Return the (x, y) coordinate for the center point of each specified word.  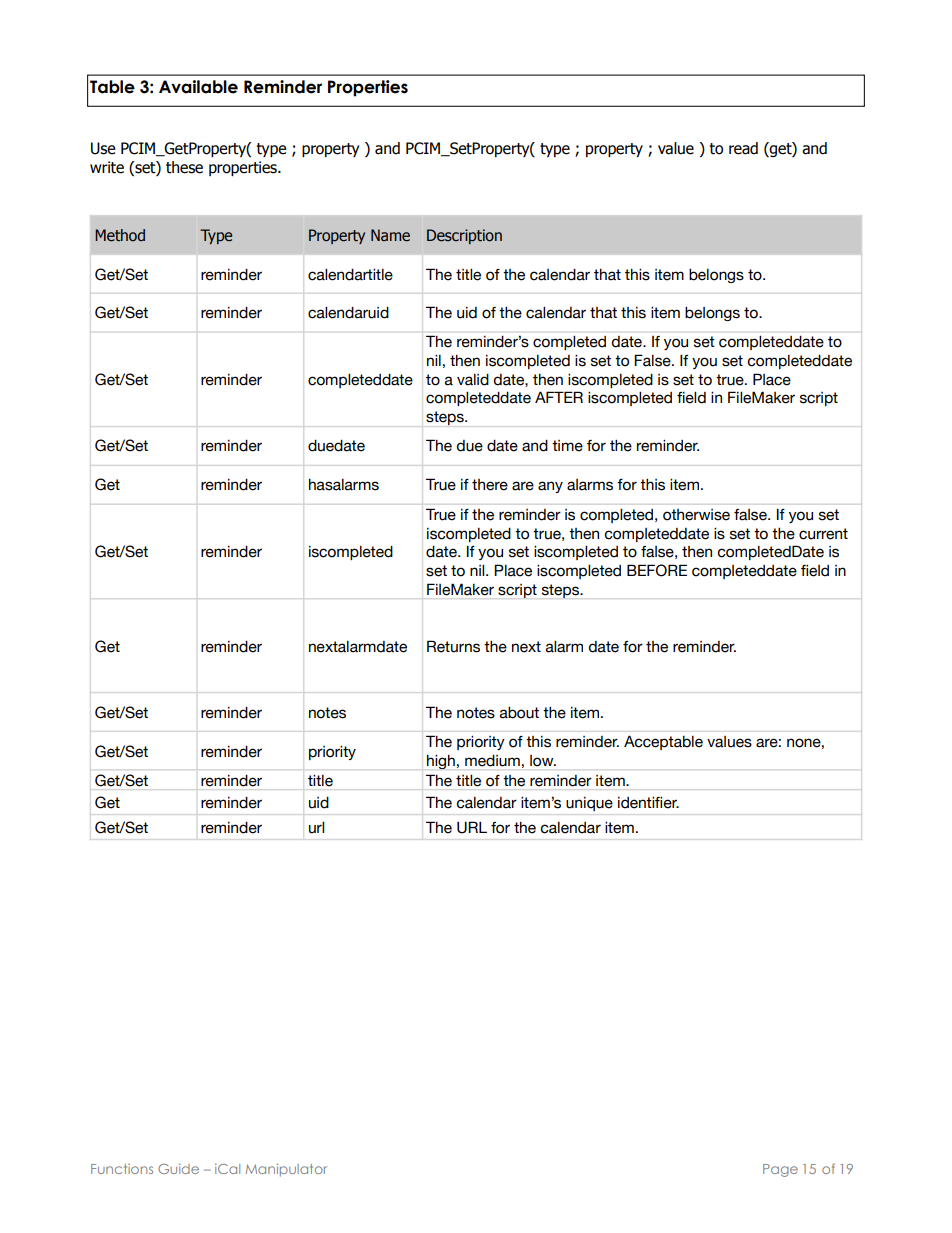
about (519, 713)
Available (198, 87)
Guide (178, 1168)
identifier (648, 803)
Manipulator (286, 1170)
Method (120, 235)
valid (473, 380)
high (441, 762)
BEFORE (657, 570)
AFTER (559, 397)
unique (589, 804)
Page (780, 1170)
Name (390, 235)
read (743, 148)
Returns (453, 646)
